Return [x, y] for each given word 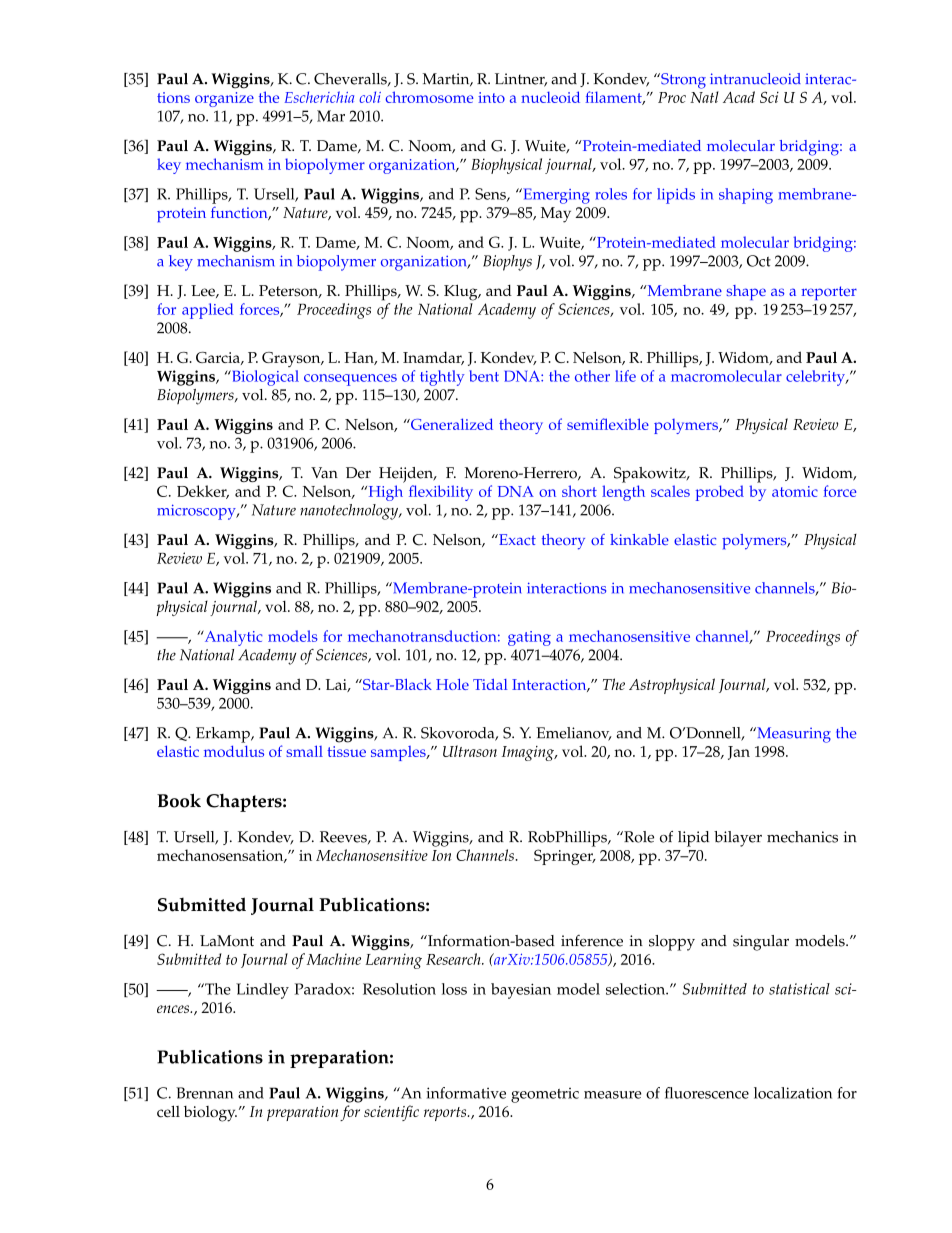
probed [720, 493]
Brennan [204, 1093]
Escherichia [319, 97]
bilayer [738, 839]
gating [529, 638]
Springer [564, 857]
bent [484, 376]
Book [179, 800]
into [491, 97]
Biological [264, 378]
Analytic [232, 638]
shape [746, 292]
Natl [704, 97]
